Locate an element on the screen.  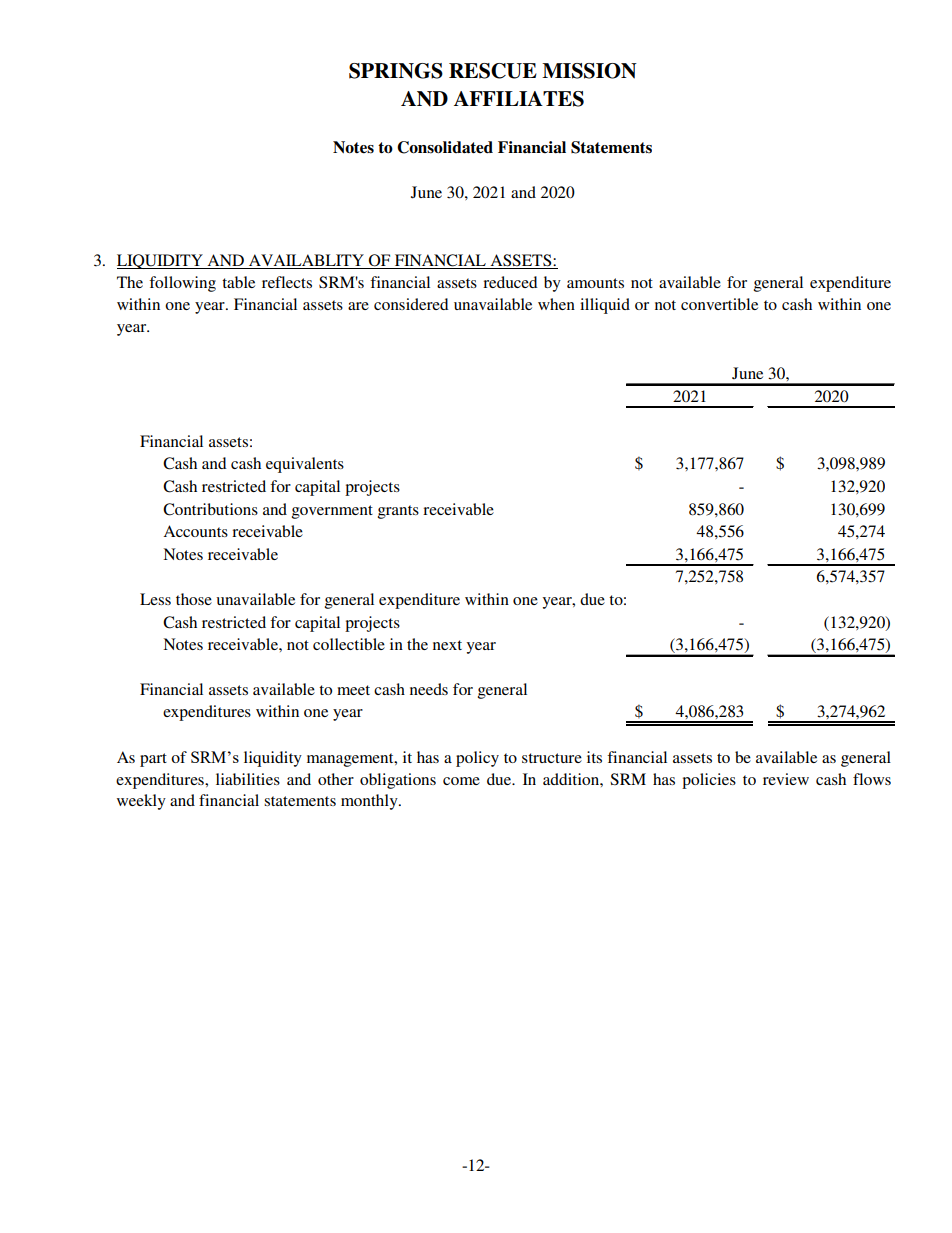
grants is located at coordinates (398, 512).
